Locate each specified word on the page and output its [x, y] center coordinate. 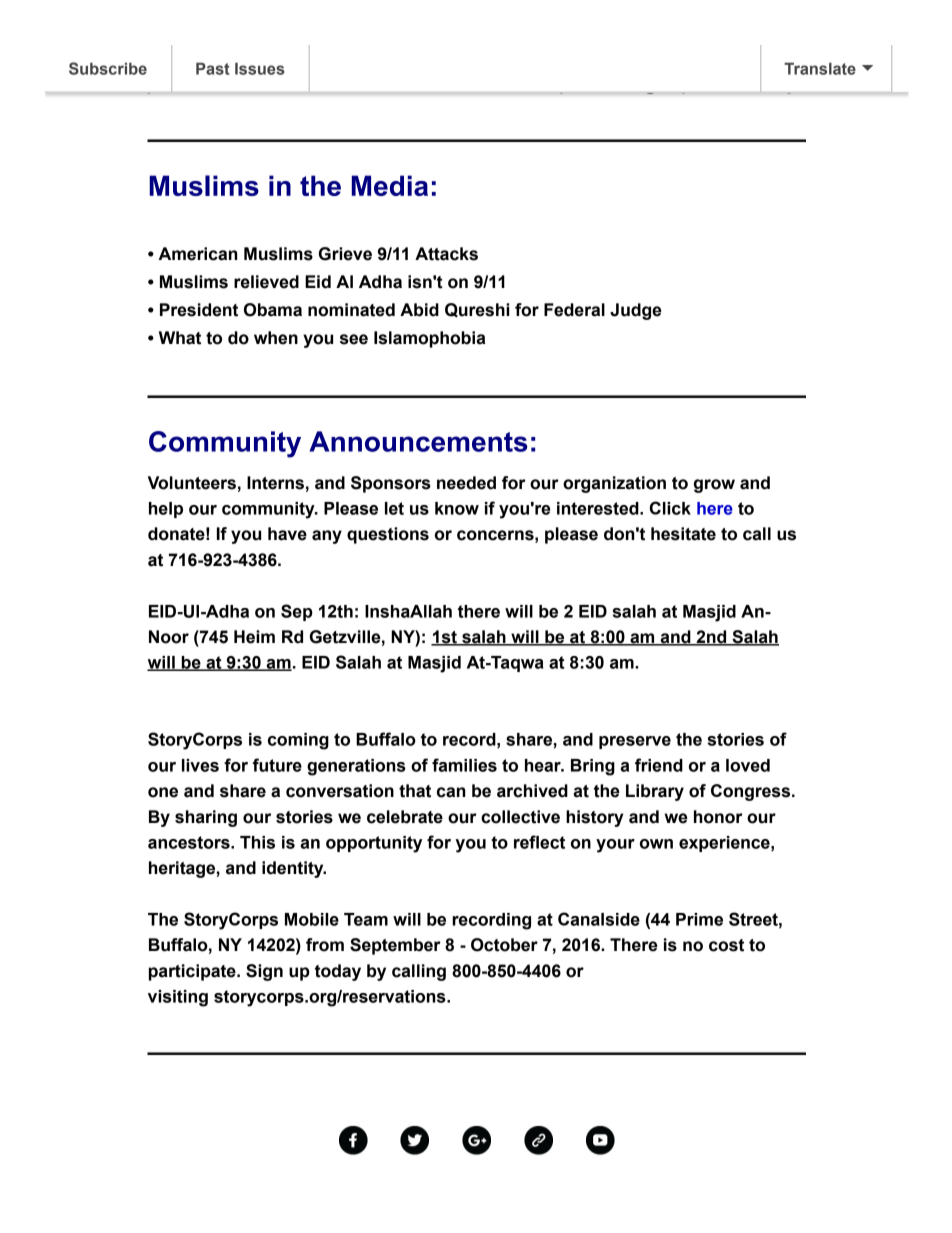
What [180, 338]
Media [390, 185]
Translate [820, 68]
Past [213, 68]
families [464, 765]
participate [193, 972]
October [504, 945]
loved [748, 765]
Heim [254, 637]
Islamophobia [429, 339]
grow [714, 486]
